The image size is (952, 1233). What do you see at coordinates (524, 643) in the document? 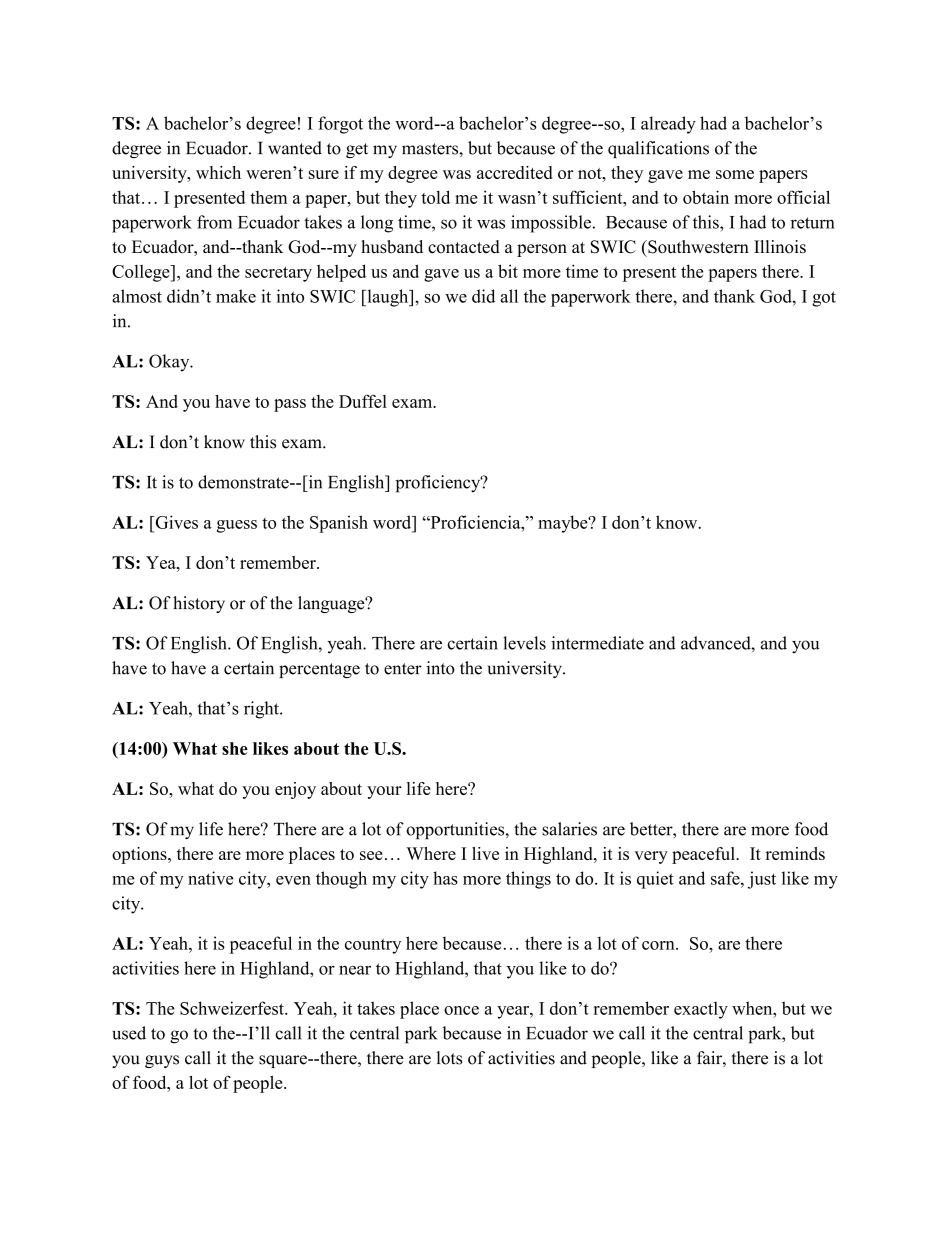
I see `levels` at bounding box center [524, 643].
